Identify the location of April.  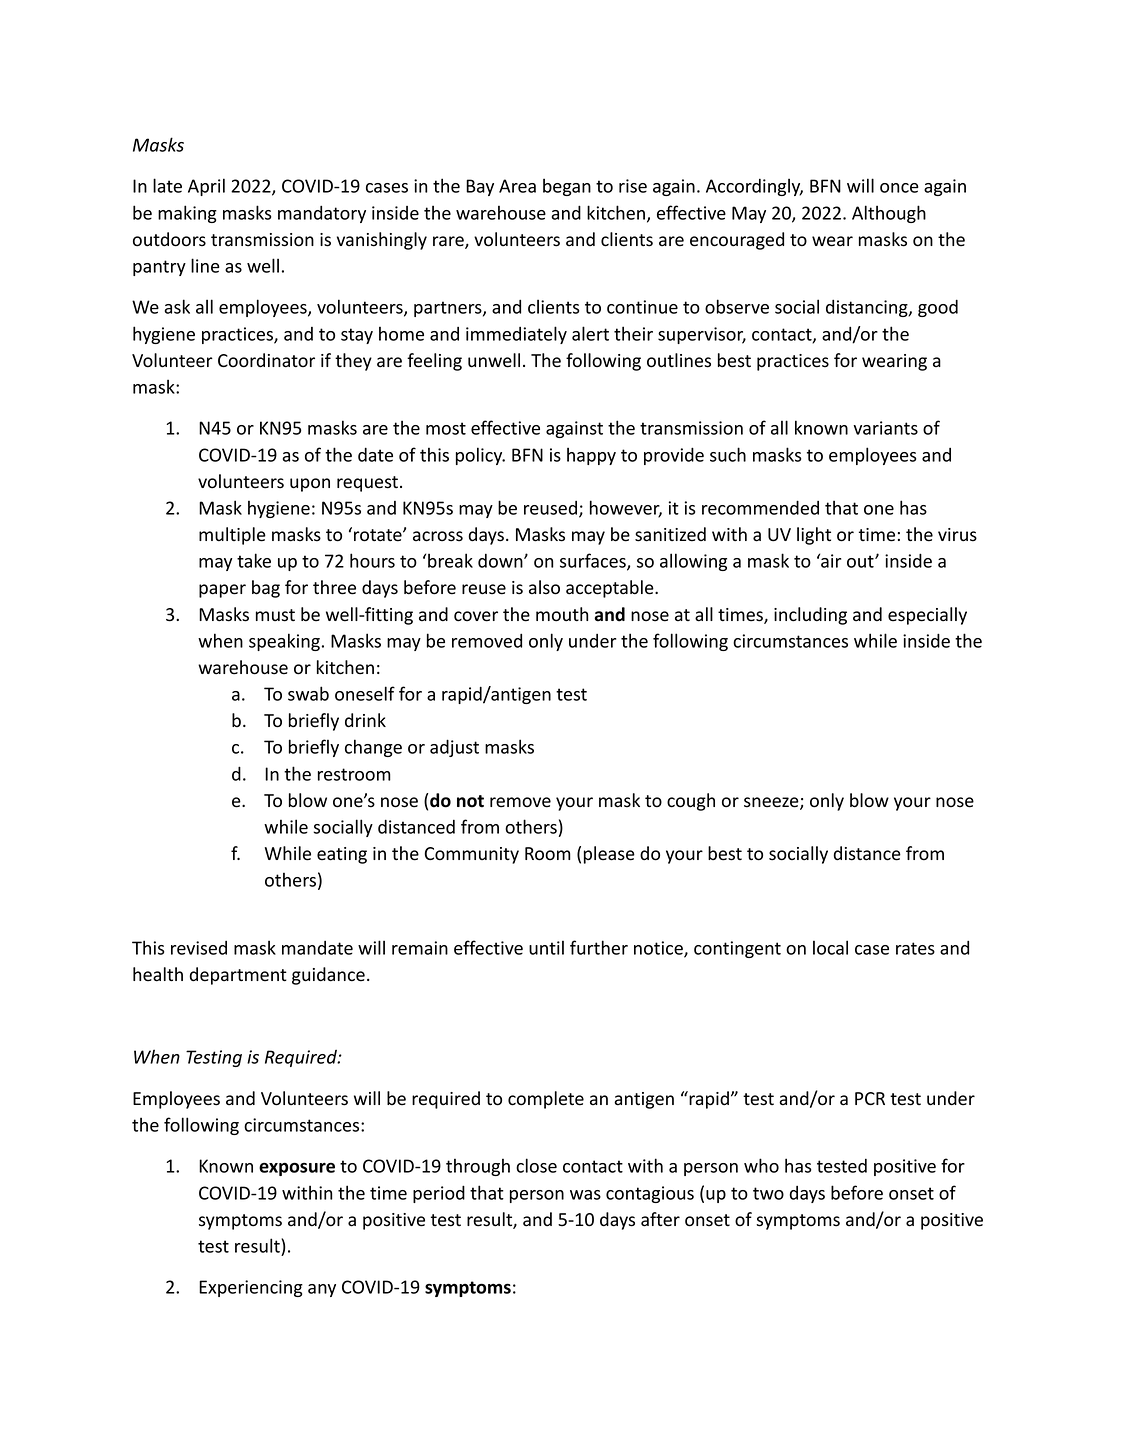
(206, 187).
